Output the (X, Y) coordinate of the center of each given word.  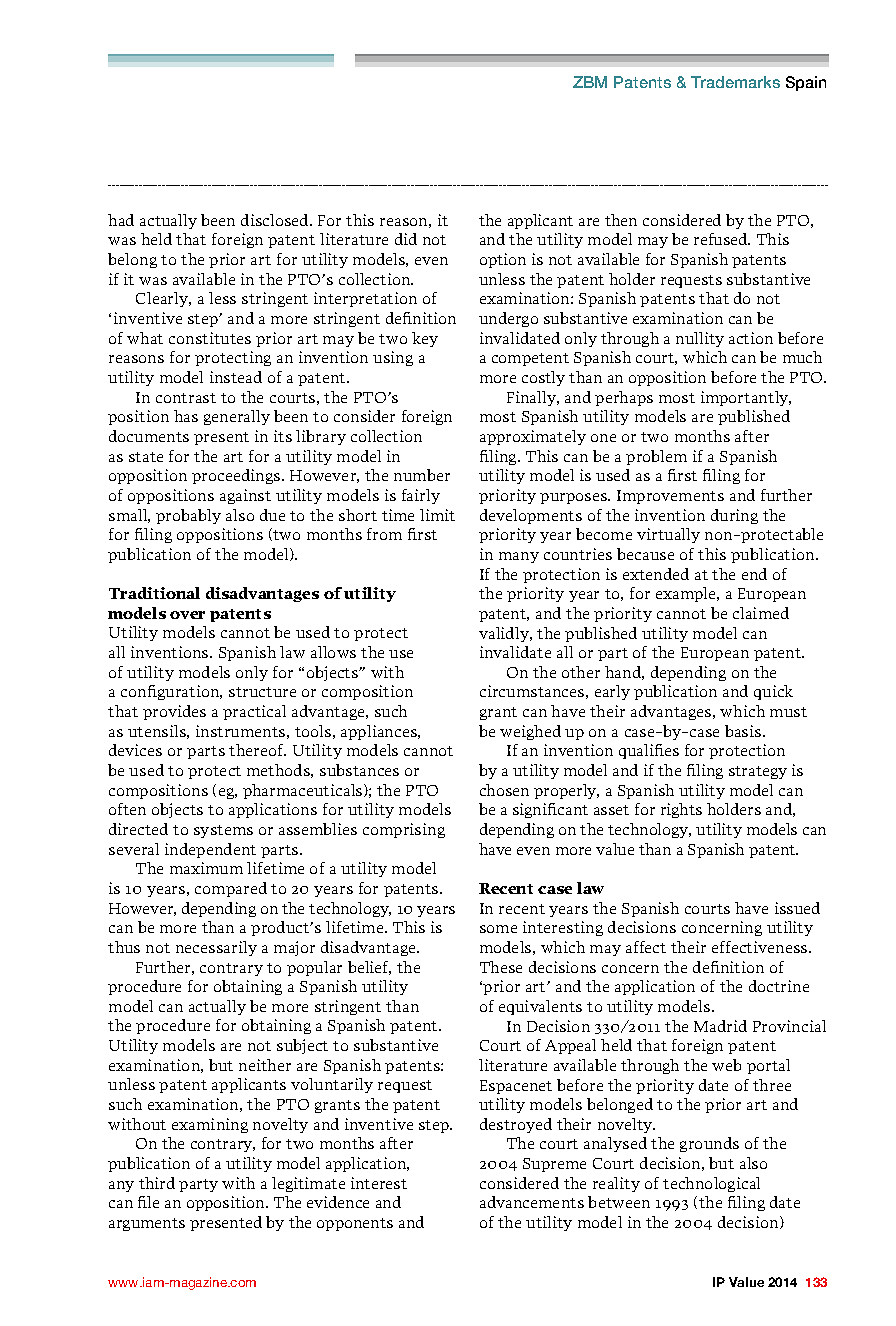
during (734, 516)
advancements (532, 1202)
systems (223, 831)
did (406, 239)
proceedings (237, 476)
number (422, 475)
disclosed (276, 220)
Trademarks (735, 82)
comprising (404, 830)
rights (681, 810)
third (157, 1183)
